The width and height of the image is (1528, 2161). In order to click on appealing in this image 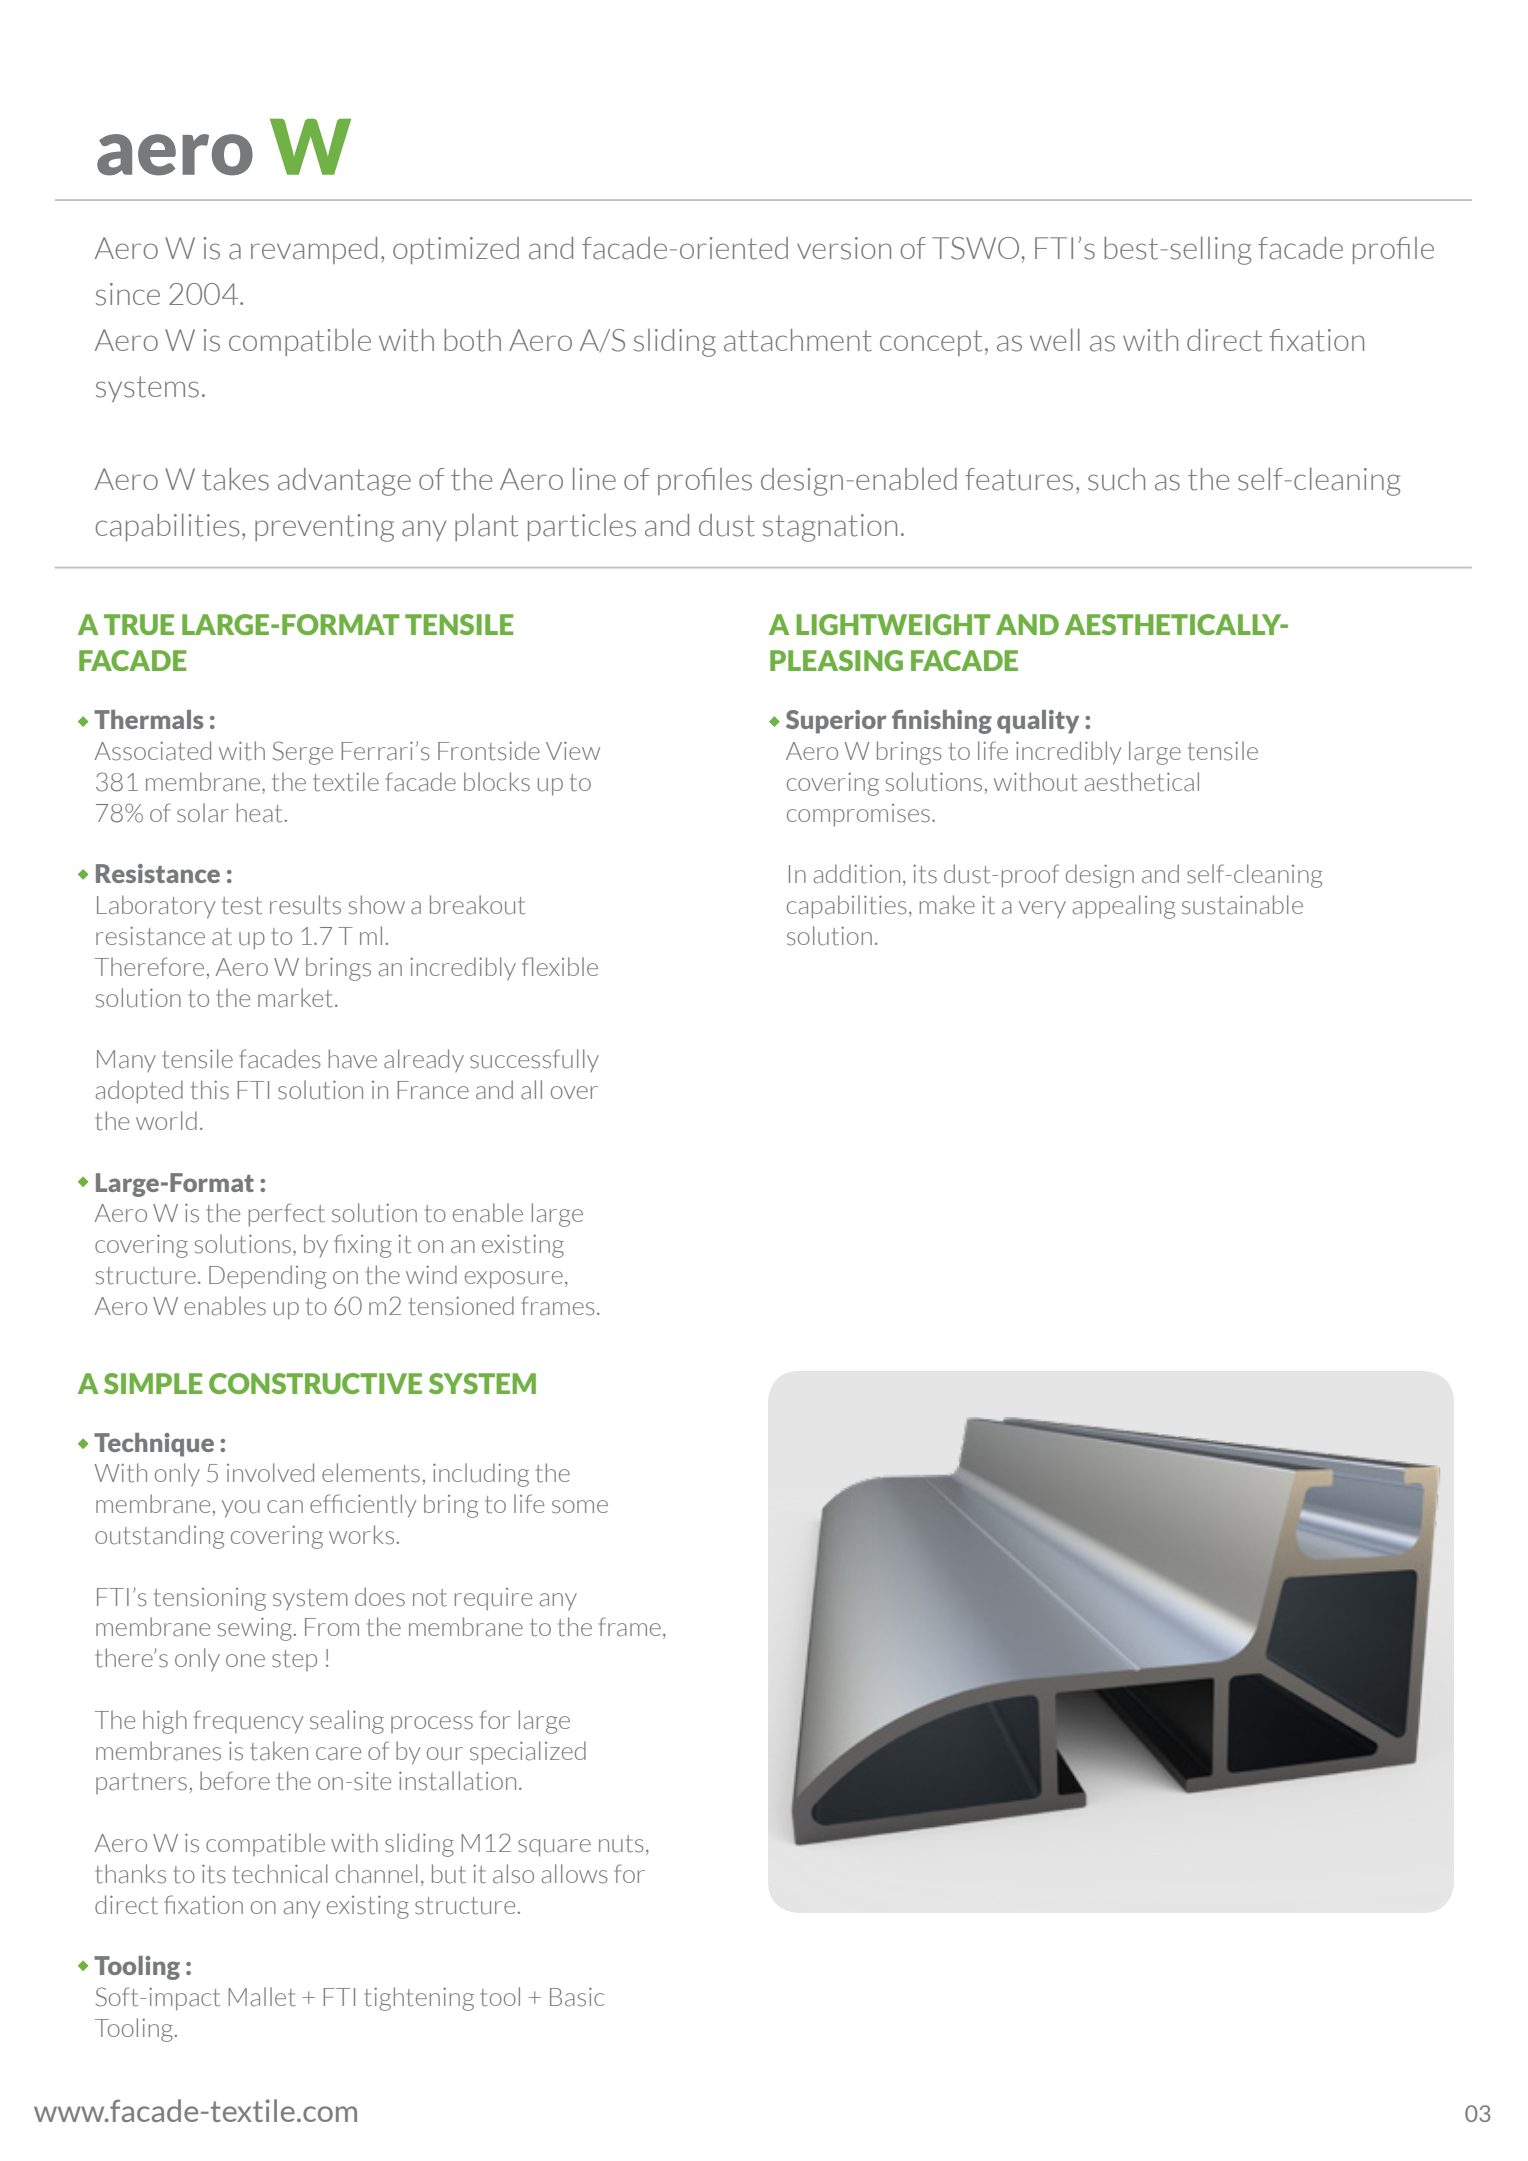, I will do `click(1124, 907)`.
